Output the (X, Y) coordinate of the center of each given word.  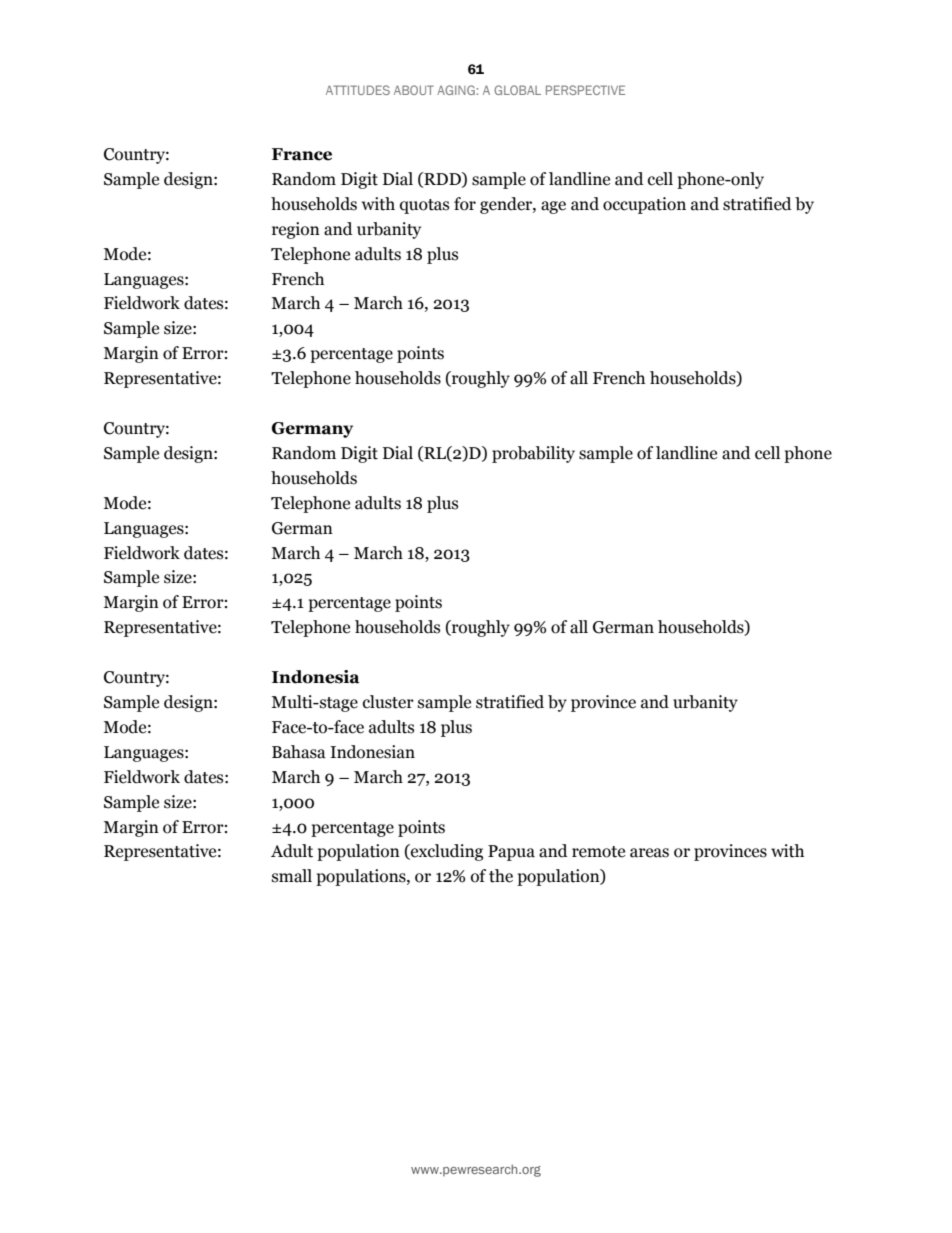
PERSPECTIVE (585, 90)
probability (533, 454)
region (296, 230)
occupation (644, 205)
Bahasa (299, 752)
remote (598, 852)
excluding (446, 852)
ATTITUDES (358, 90)
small (292, 876)
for (465, 204)
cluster (388, 702)
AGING (457, 90)
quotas (424, 206)
